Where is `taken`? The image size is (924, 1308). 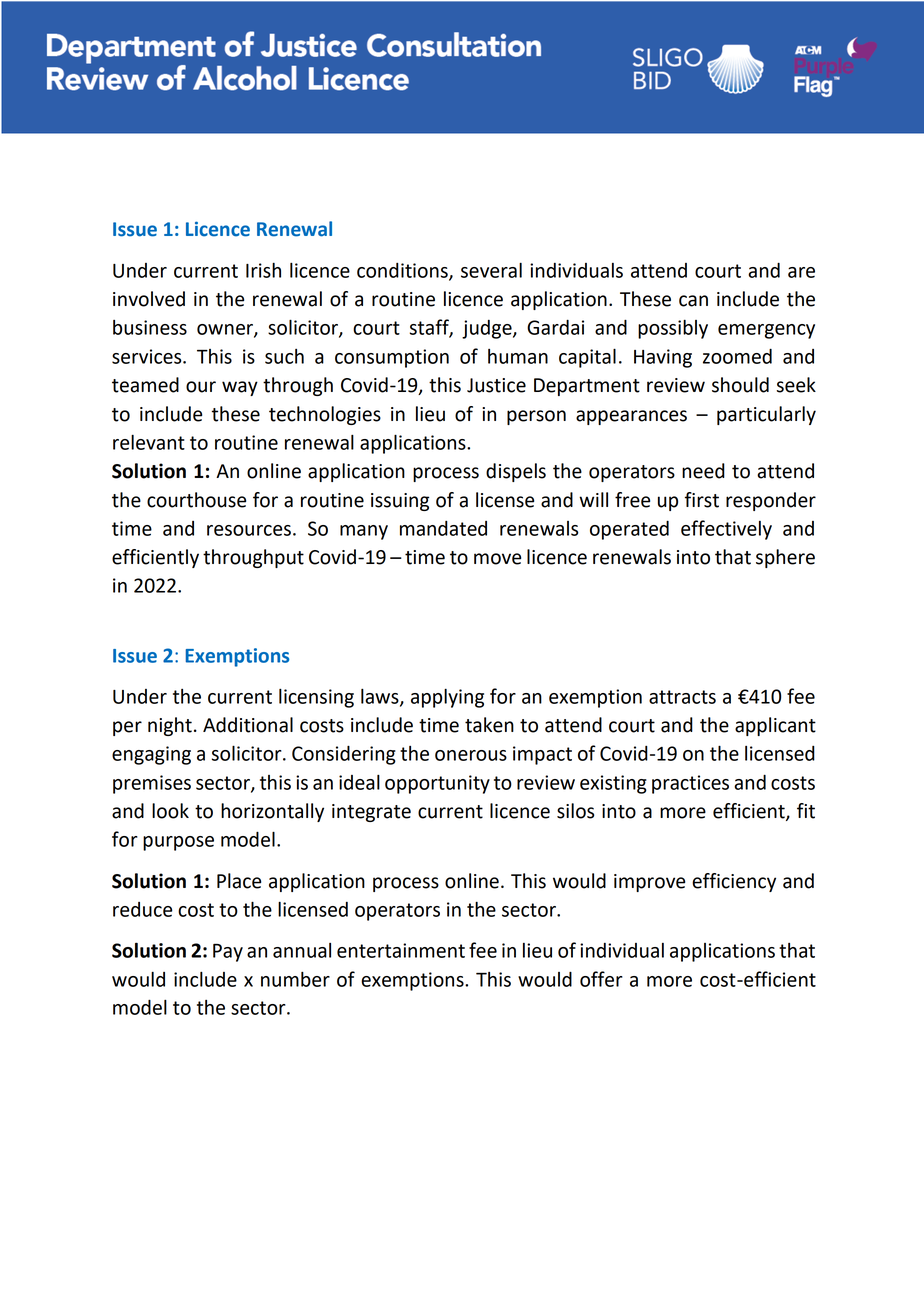 taken is located at coordinates (489, 725).
